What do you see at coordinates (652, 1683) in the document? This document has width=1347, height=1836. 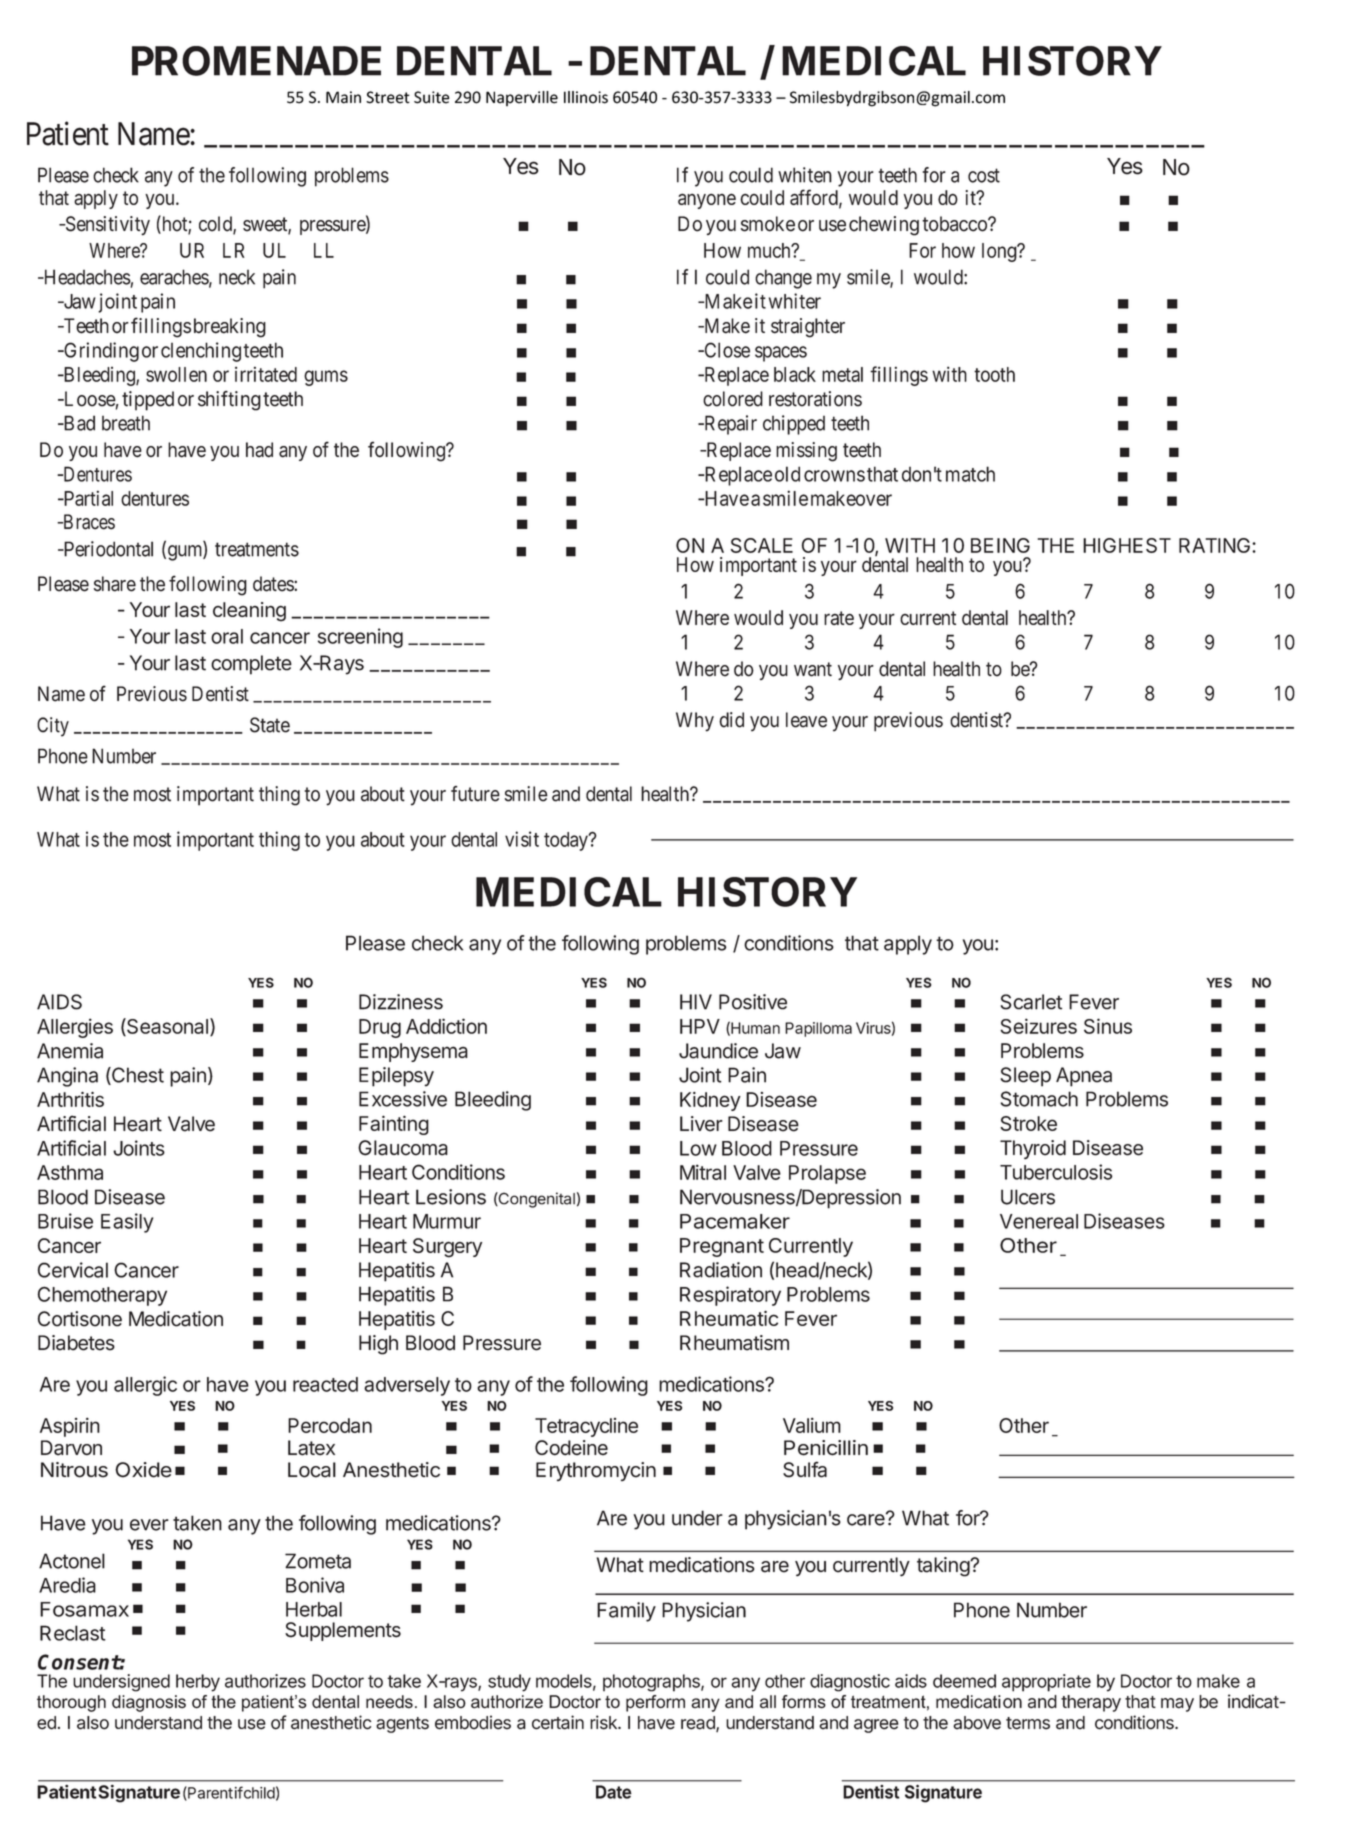 I see `photographs` at bounding box center [652, 1683].
